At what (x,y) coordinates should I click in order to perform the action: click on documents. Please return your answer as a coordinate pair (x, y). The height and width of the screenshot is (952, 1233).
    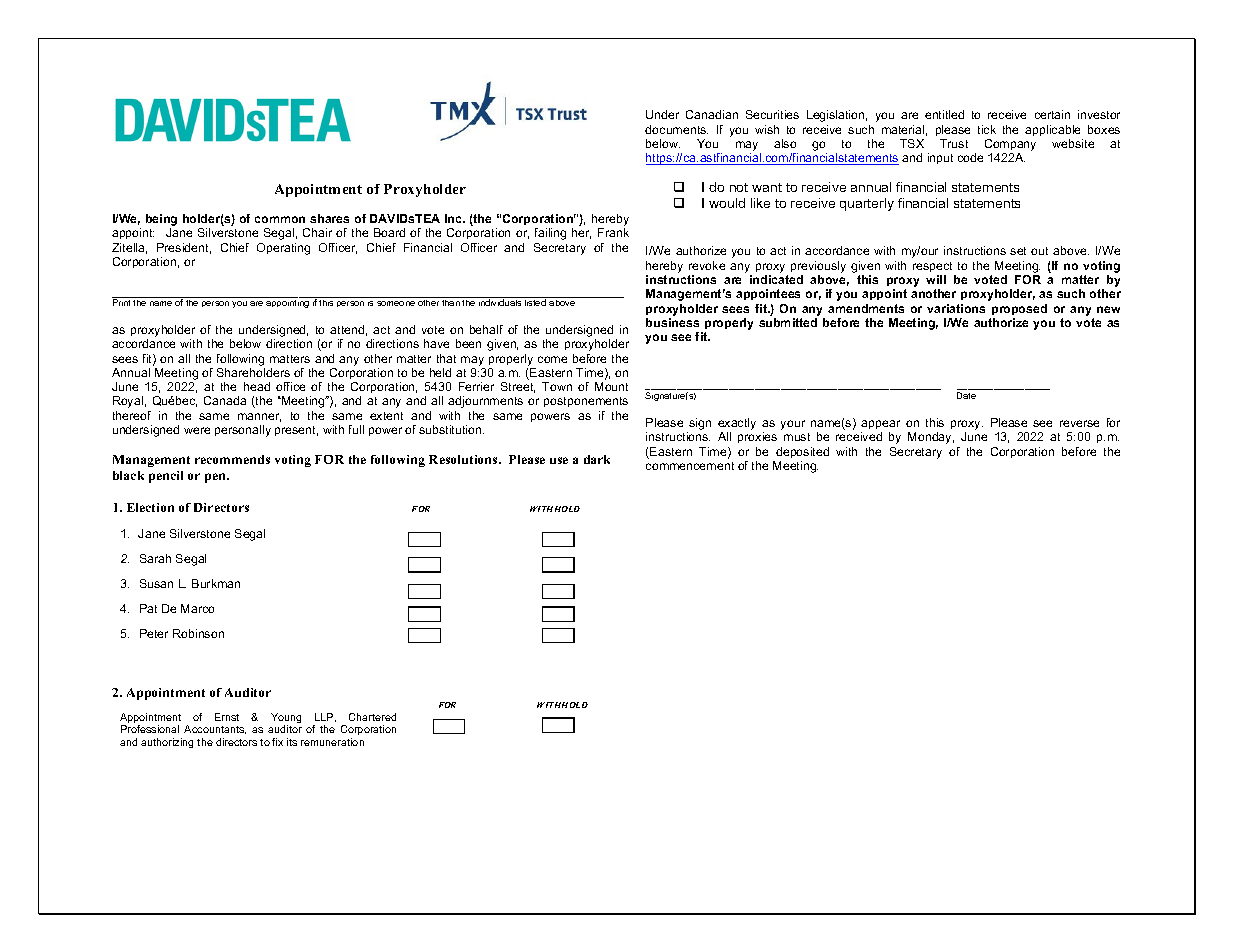
    Looking at the image, I should click on (676, 129).
